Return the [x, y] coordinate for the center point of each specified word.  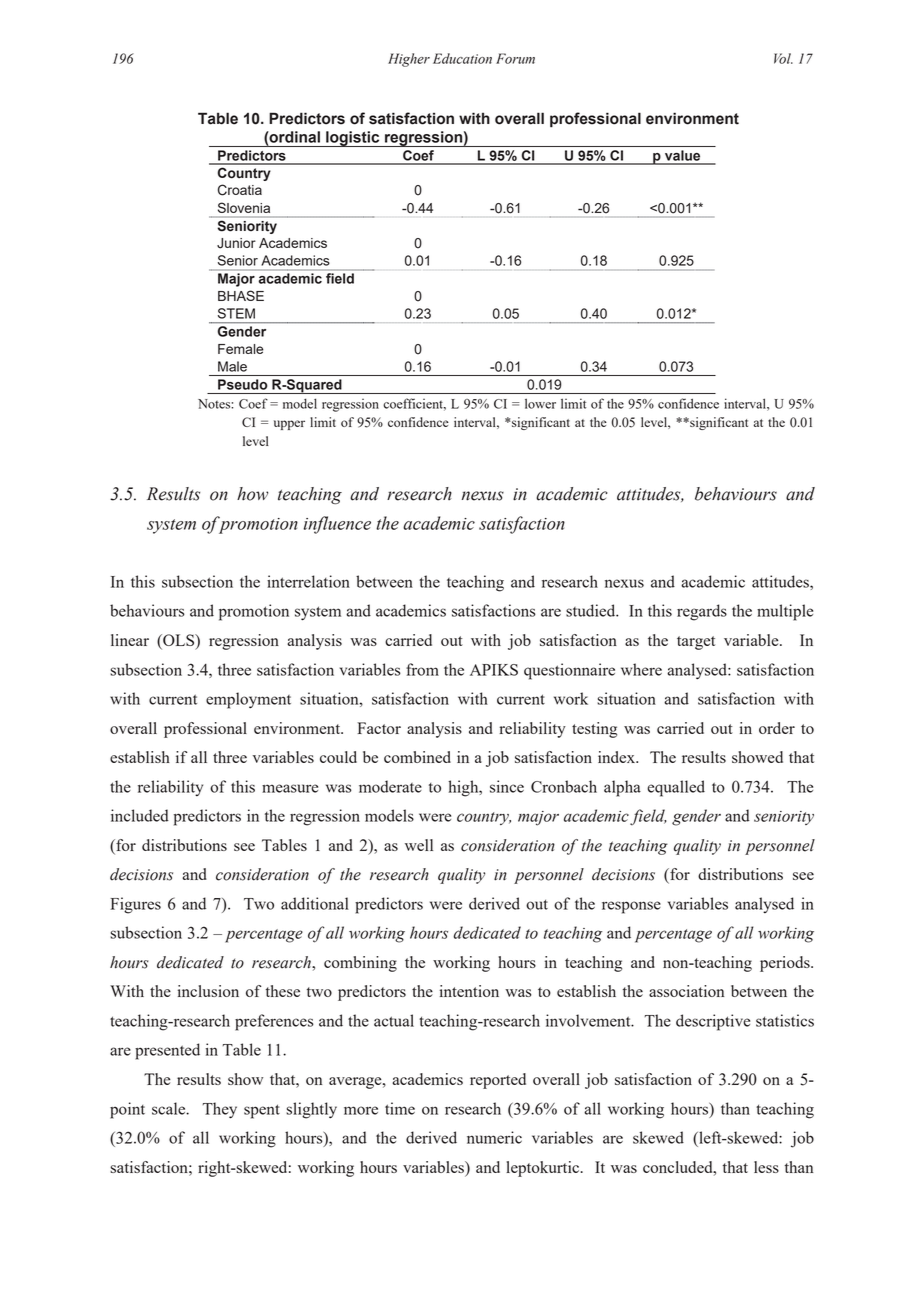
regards [702, 612]
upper [289, 425]
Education [462, 58]
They [219, 1110]
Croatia [240, 190]
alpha [622, 788]
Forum [515, 58]
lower [540, 403]
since [507, 786]
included [140, 815]
